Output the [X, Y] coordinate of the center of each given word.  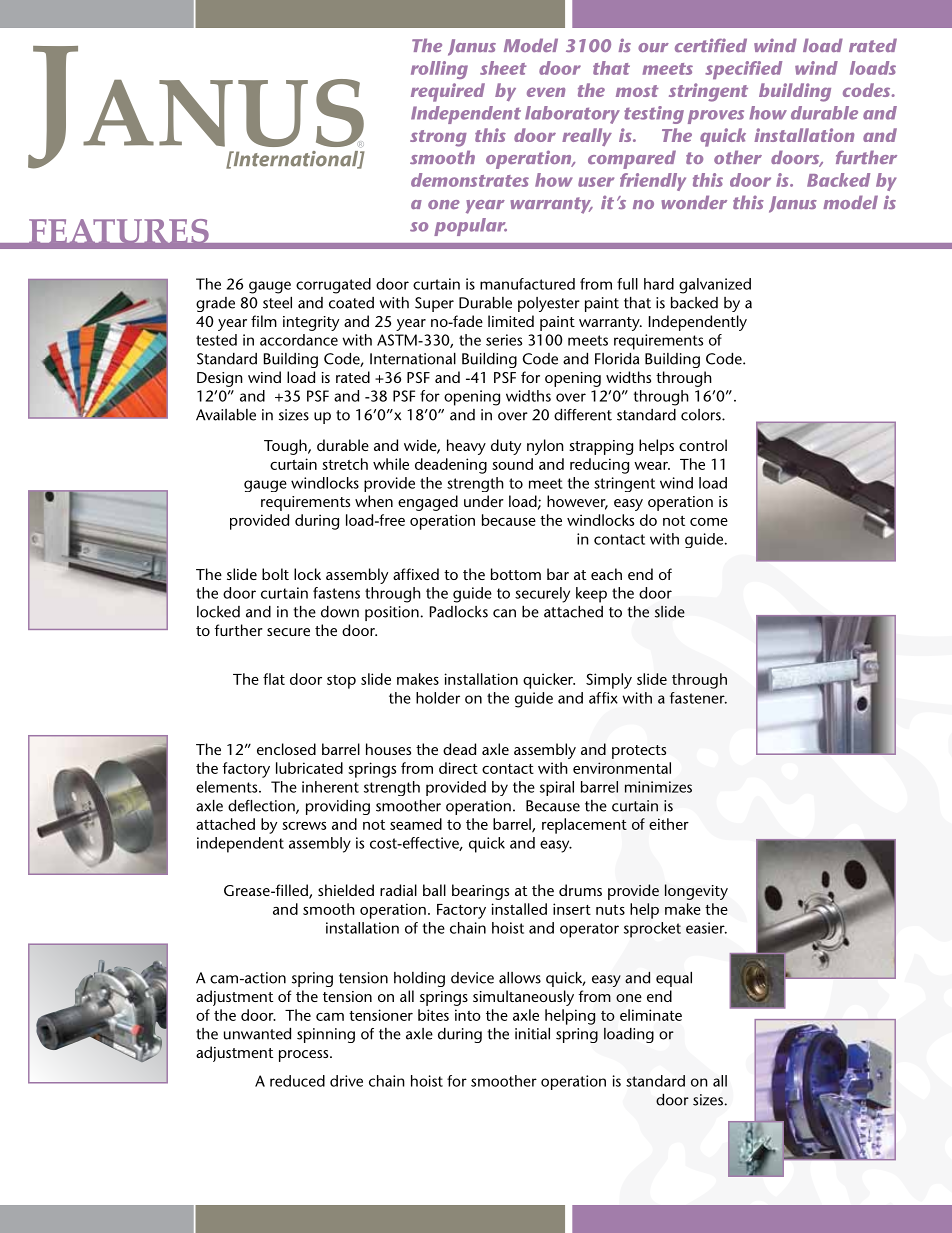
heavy [466, 447]
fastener [698, 698]
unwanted [257, 1034]
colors [702, 415]
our [653, 47]
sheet [503, 68]
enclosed [286, 749]
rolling [439, 70]
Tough [286, 447]
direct [458, 768]
